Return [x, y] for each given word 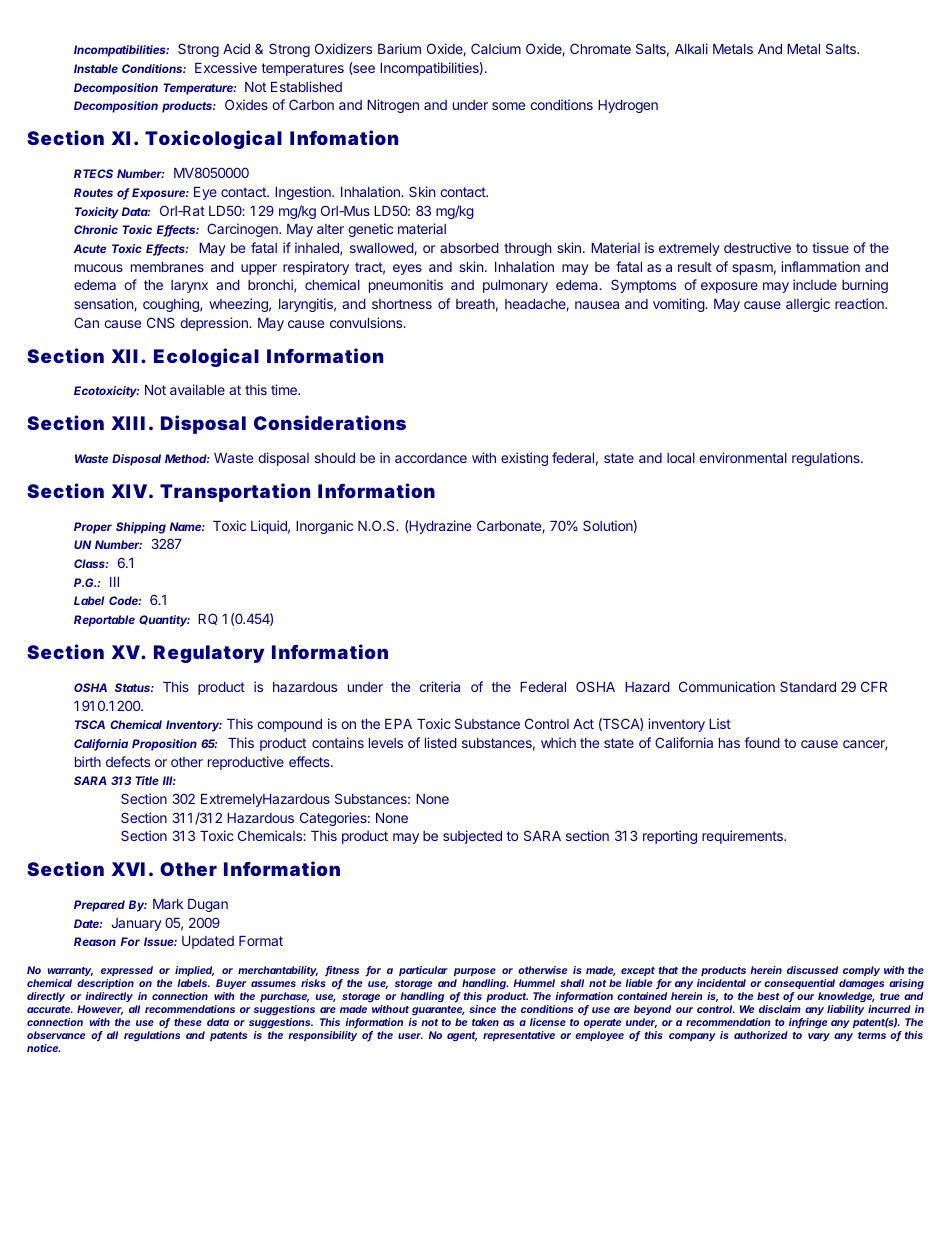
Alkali [691, 48]
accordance [431, 458]
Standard [808, 686]
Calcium [496, 48]
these [188, 1022]
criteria [439, 686]
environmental [743, 457]
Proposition [164, 745]
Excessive [226, 67]
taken [485, 1022]
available [197, 389]
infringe [808, 1023]
